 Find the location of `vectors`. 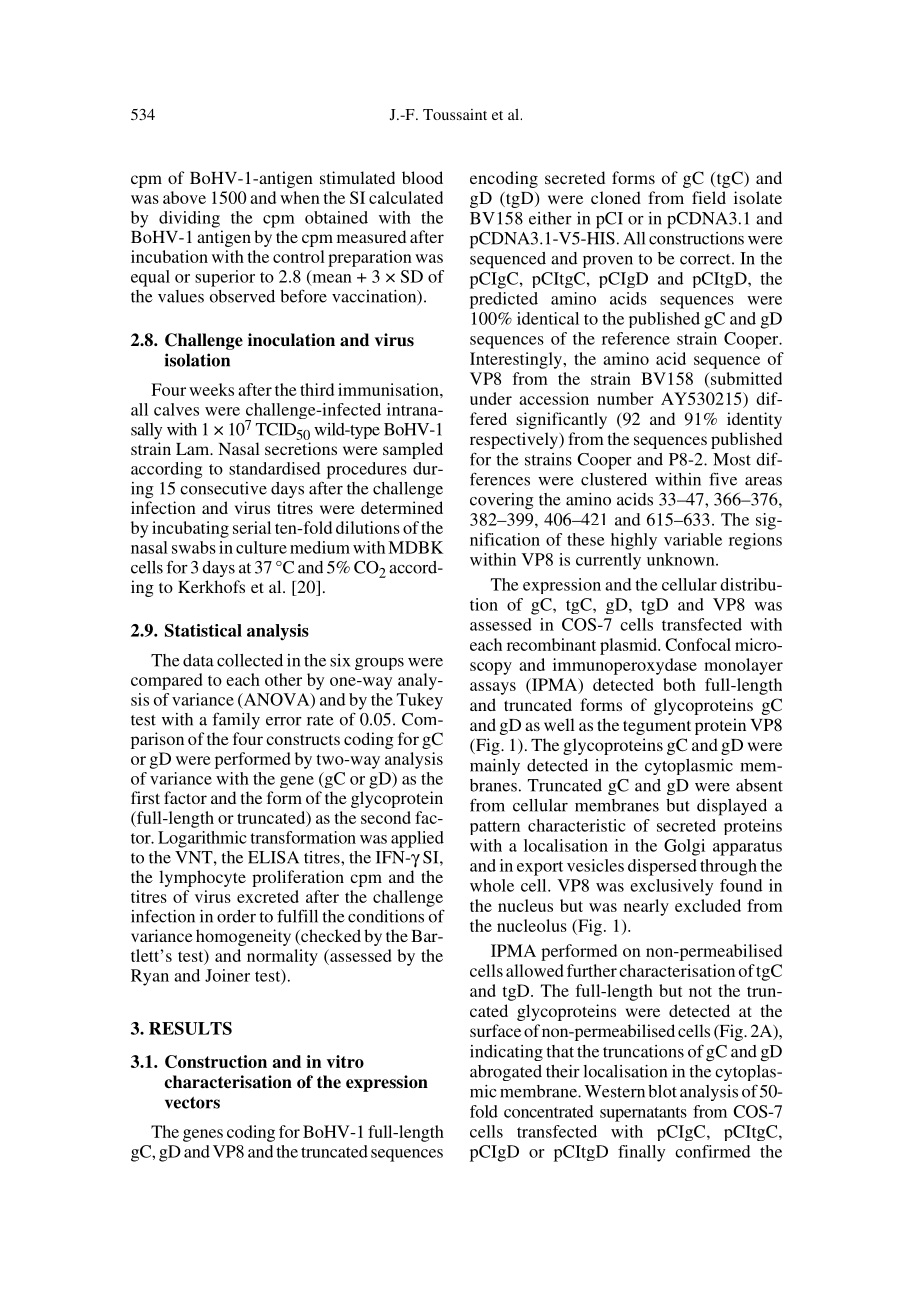

vectors is located at coordinates (192, 1103).
